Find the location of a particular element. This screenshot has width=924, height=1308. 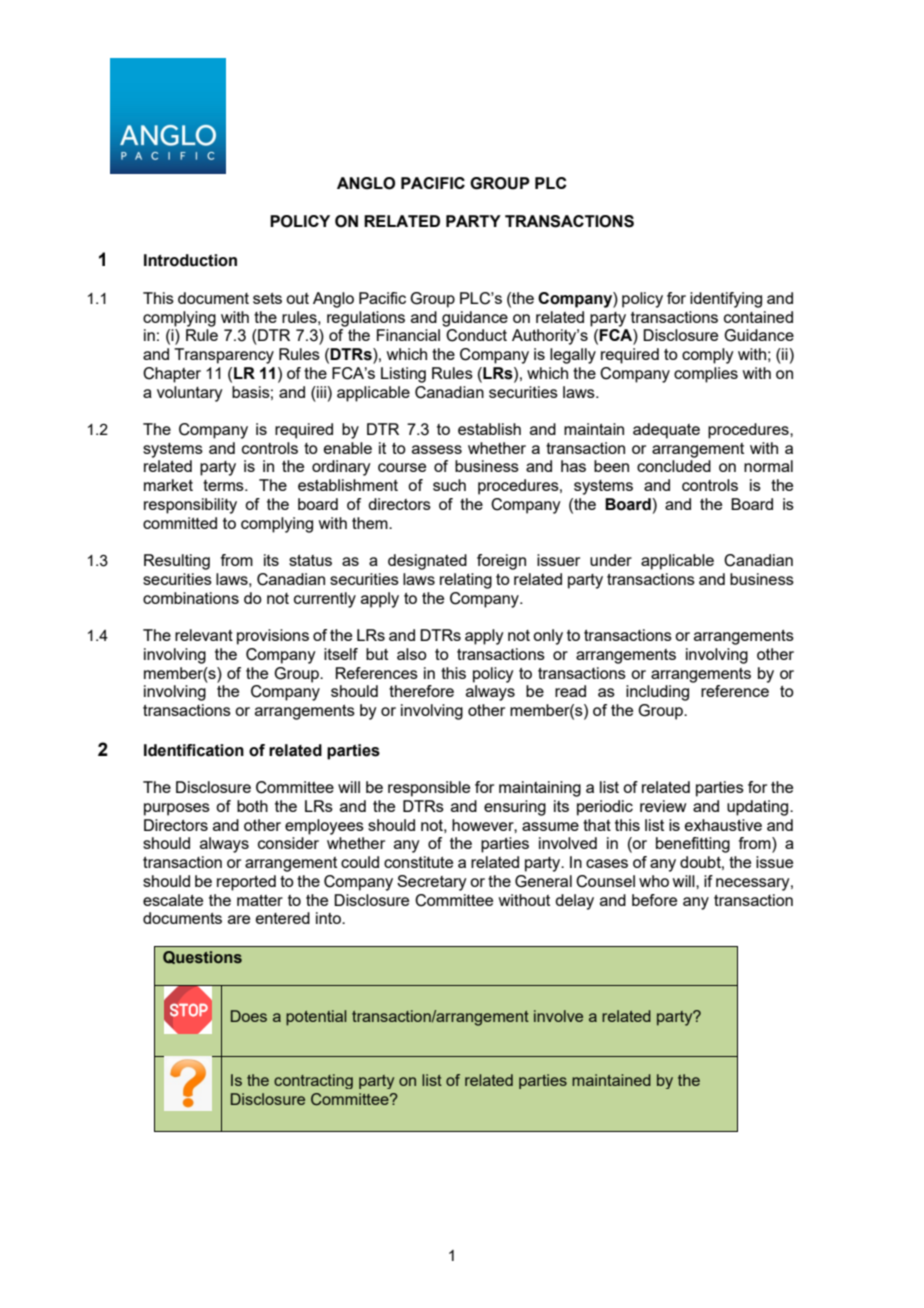

sets is located at coordinates (267, 298).
